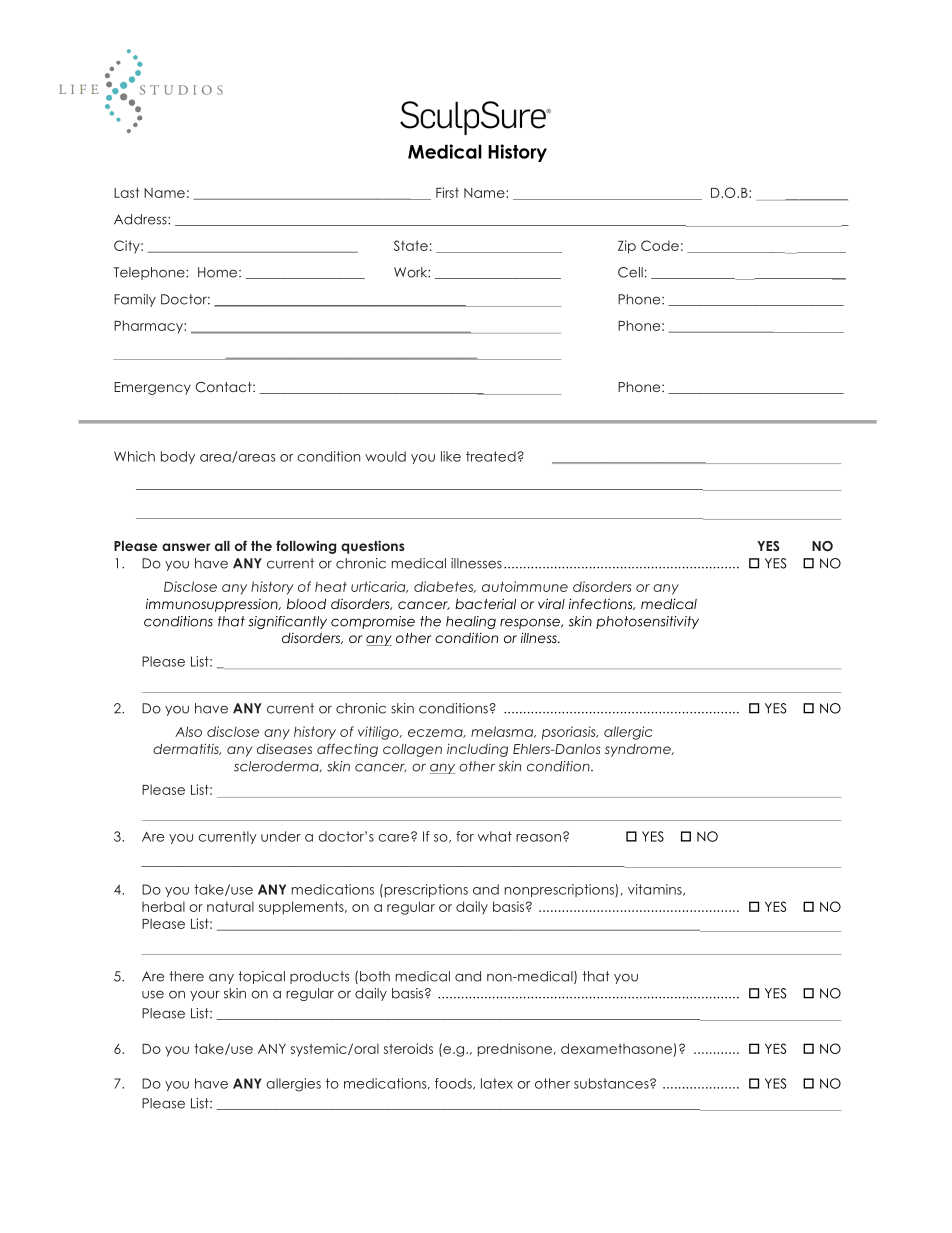  I want to click on infections, so click(602, 604).
